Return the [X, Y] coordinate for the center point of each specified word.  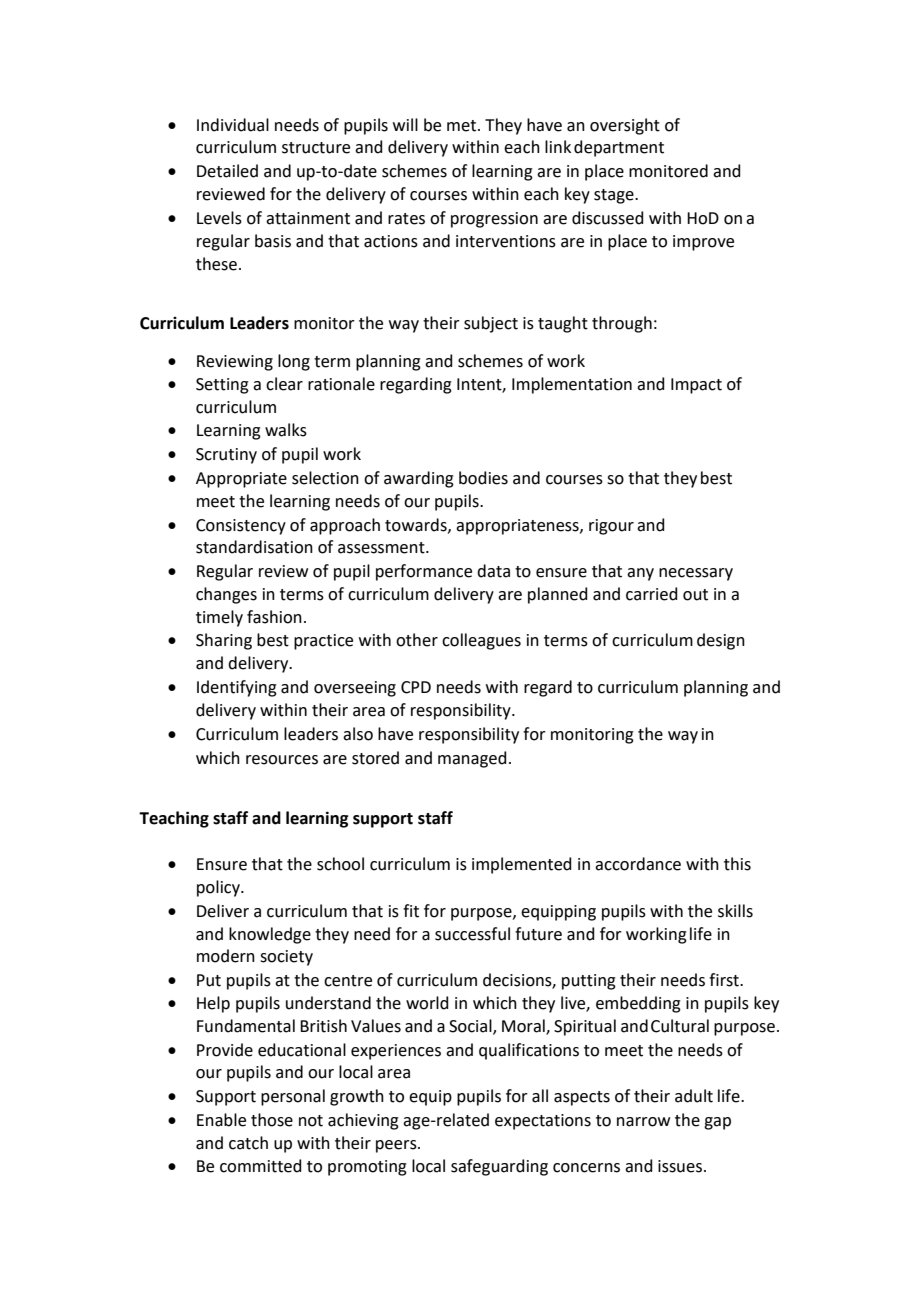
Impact [696, 386]
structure [316, 148]
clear [284, 384]
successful [472, 934]
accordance [638, 864]
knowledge [270, 935]
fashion [274, 617]
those [272, 1120]
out [695, 595]
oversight [625, 126]
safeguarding [499, 1167]
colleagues [481, 641]
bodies [483, 478]
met [463, 126]
